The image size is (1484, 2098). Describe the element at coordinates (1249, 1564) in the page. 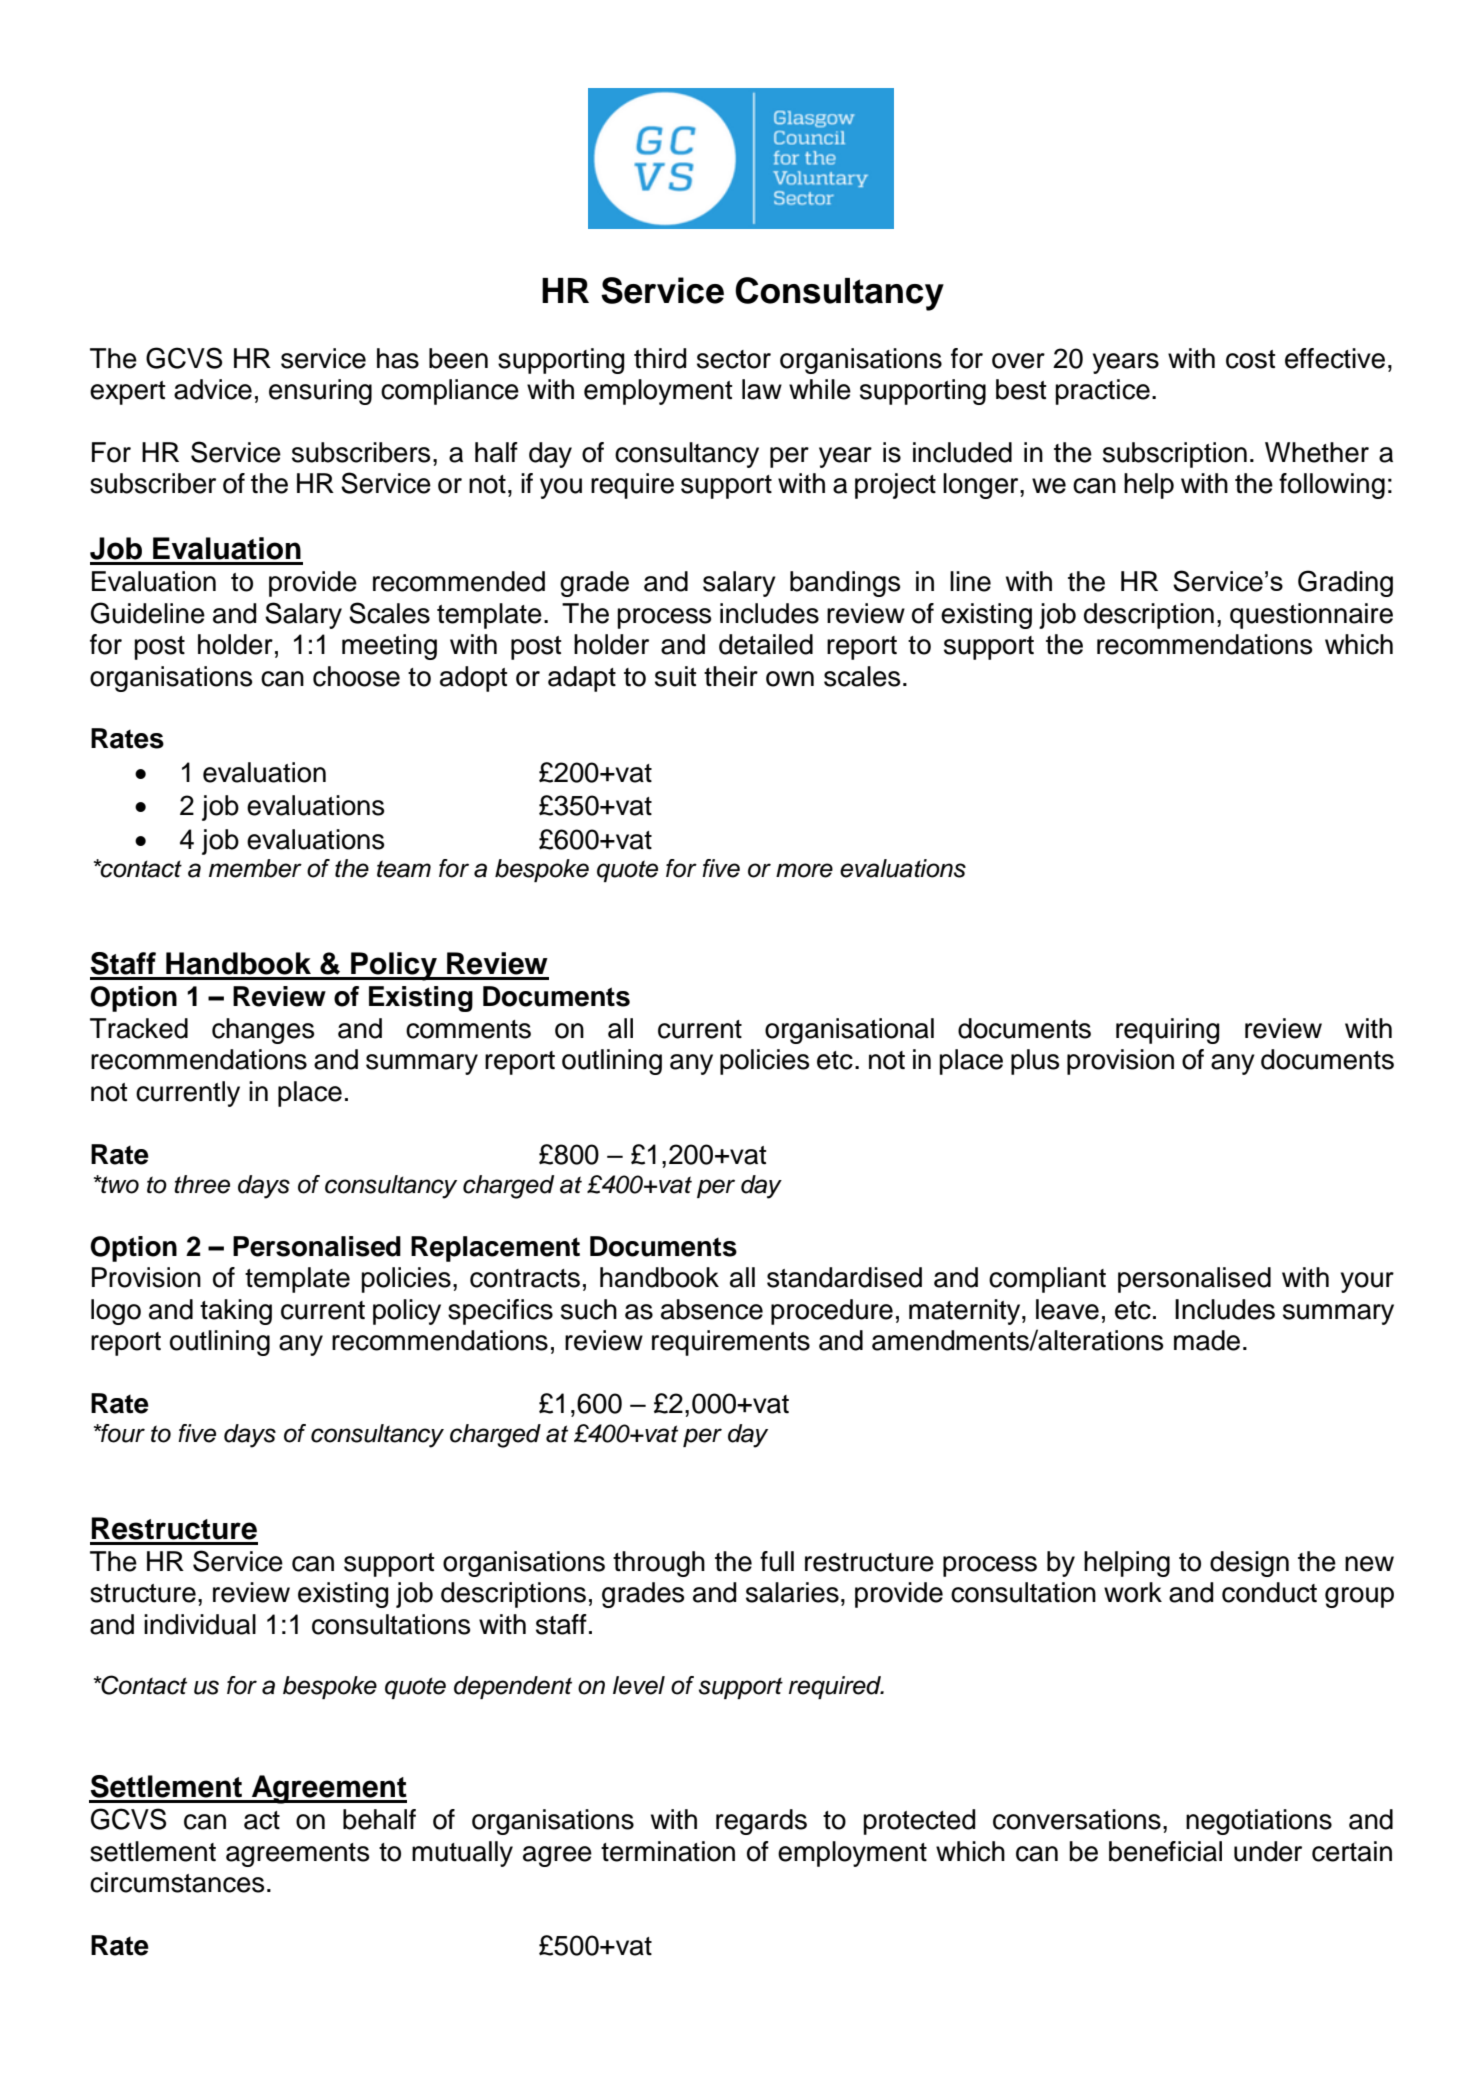

I see `design` at that location.
